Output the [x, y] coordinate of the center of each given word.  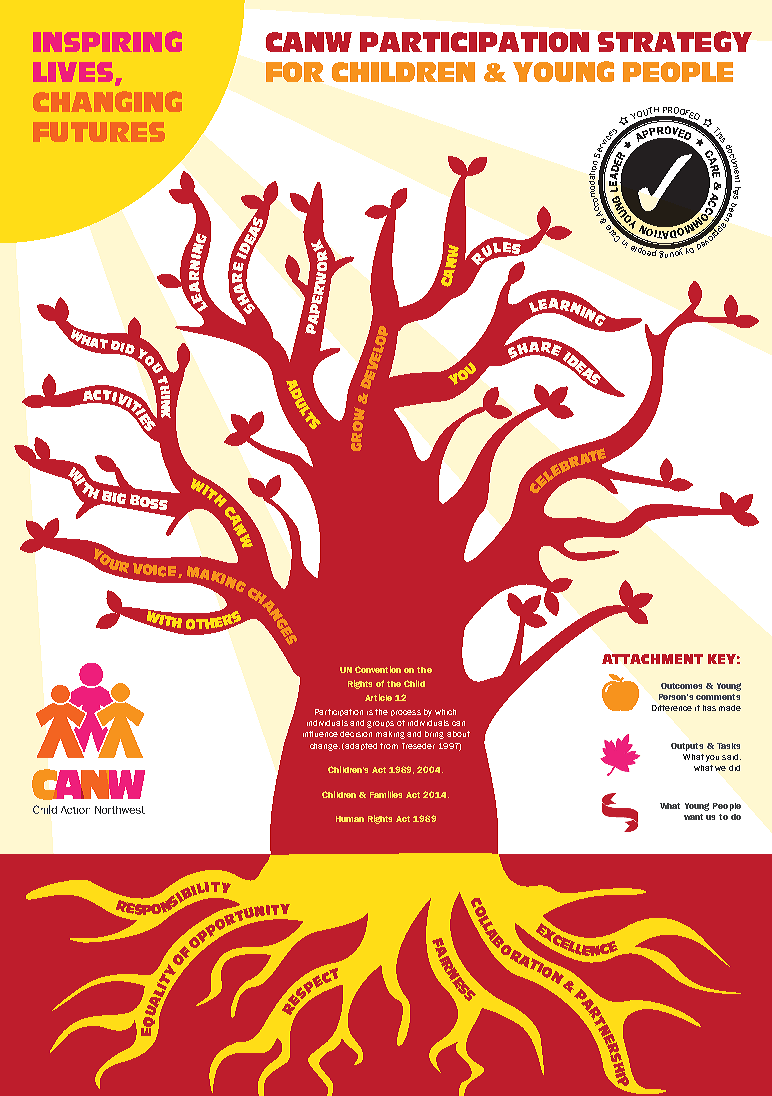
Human [350, 819]
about [458, 734]
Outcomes [681, 686]
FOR [295, 72]
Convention [378, 669]
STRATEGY [675, 41]
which [445, 712]
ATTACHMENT [652, 659]
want [693, 817]
